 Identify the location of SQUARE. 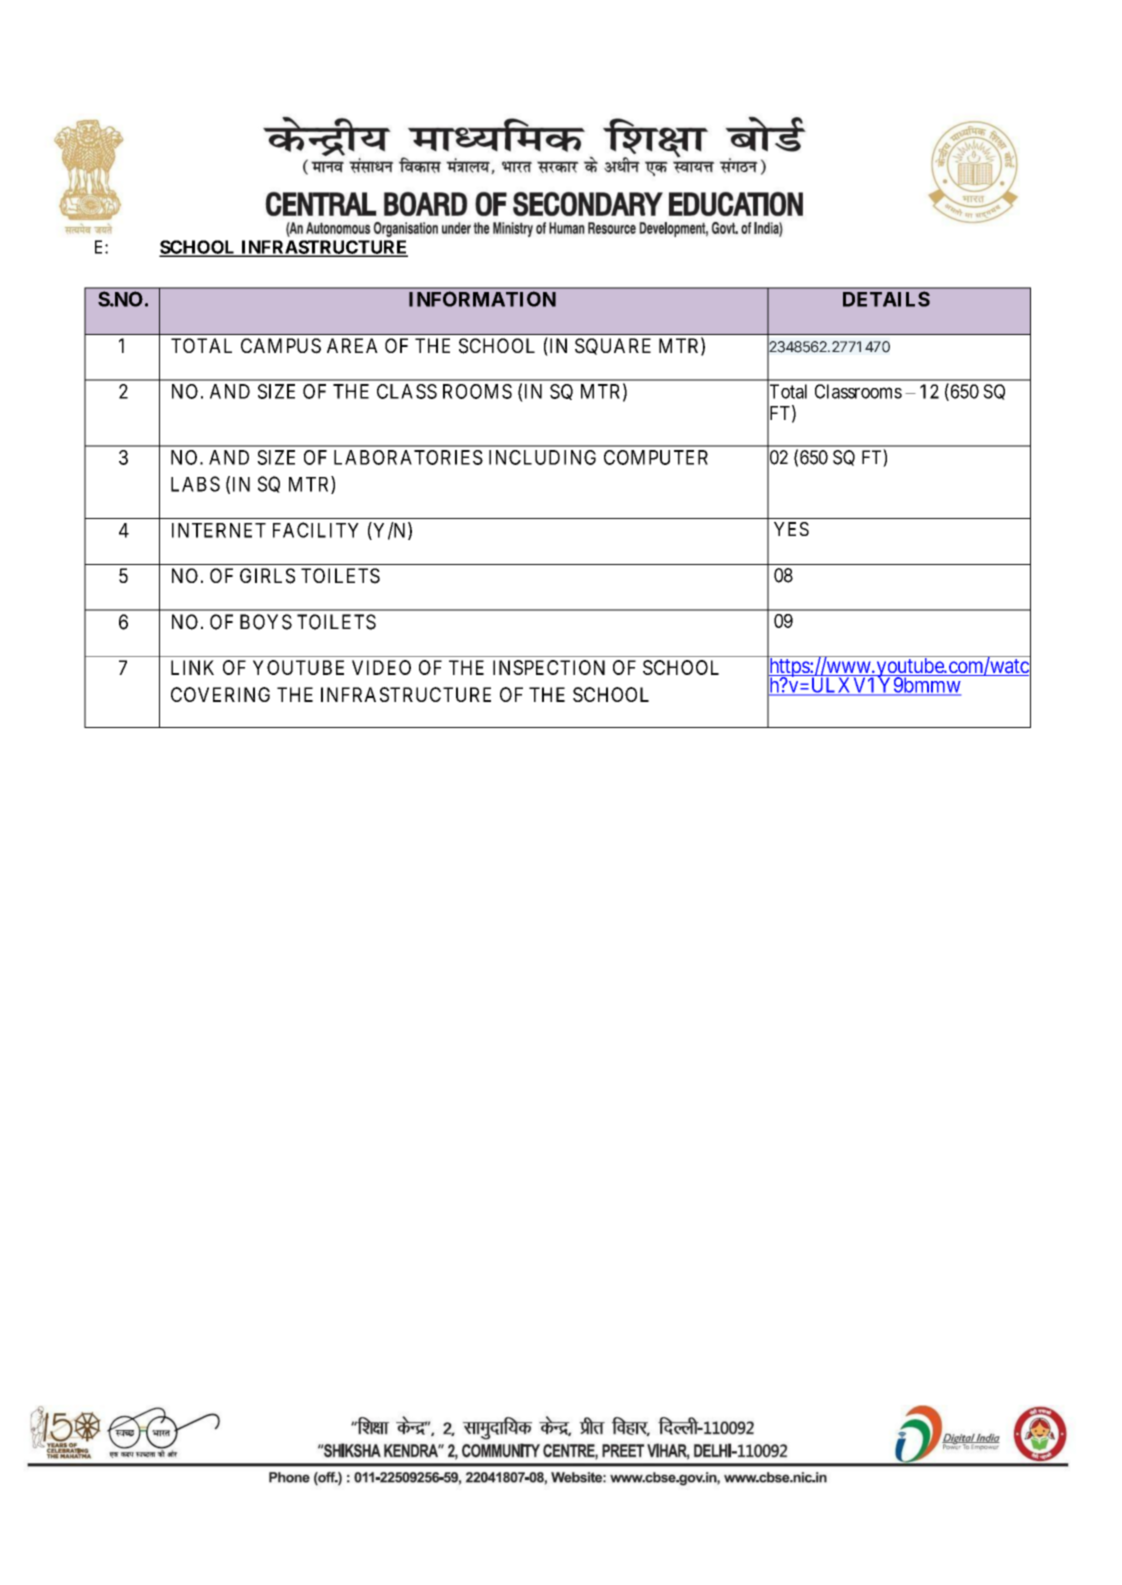
(613, 346).
